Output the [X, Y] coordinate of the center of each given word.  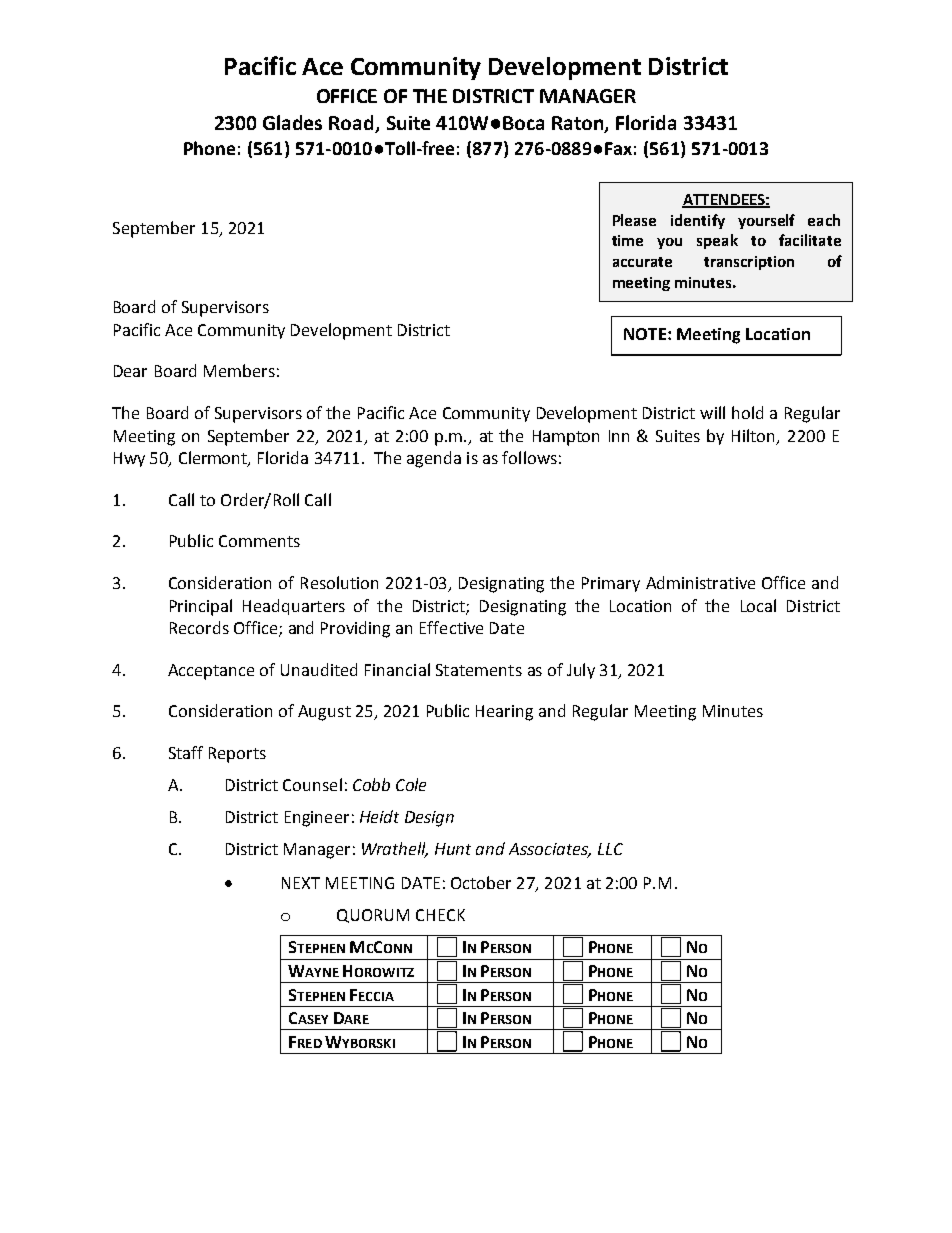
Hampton [566, 438]
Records [199, 627]
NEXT [301, 883]
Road [351, 122]
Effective [451, 627]
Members [239, 370]
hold [747, 412]
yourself [766, 221]
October [481, 882]
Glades [292, 122]
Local [758, 605]
